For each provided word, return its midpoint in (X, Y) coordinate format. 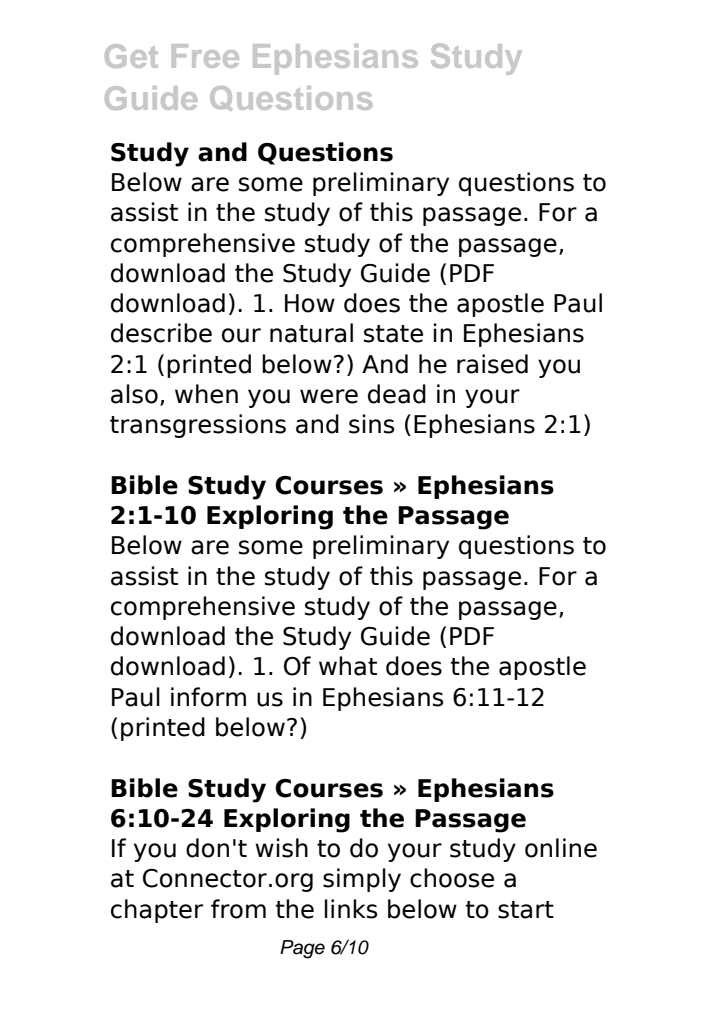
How (310, 303)
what (348, 666)
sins (372, 424)
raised (492, 364)
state (393, 334)
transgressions (198, 426)
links (351, 909)
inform (208, 697)
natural (311, 333)
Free (205, 56)
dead (397, 394)
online (561, 848)
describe (161, 333)
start (526, 910)
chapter (157, 911)
